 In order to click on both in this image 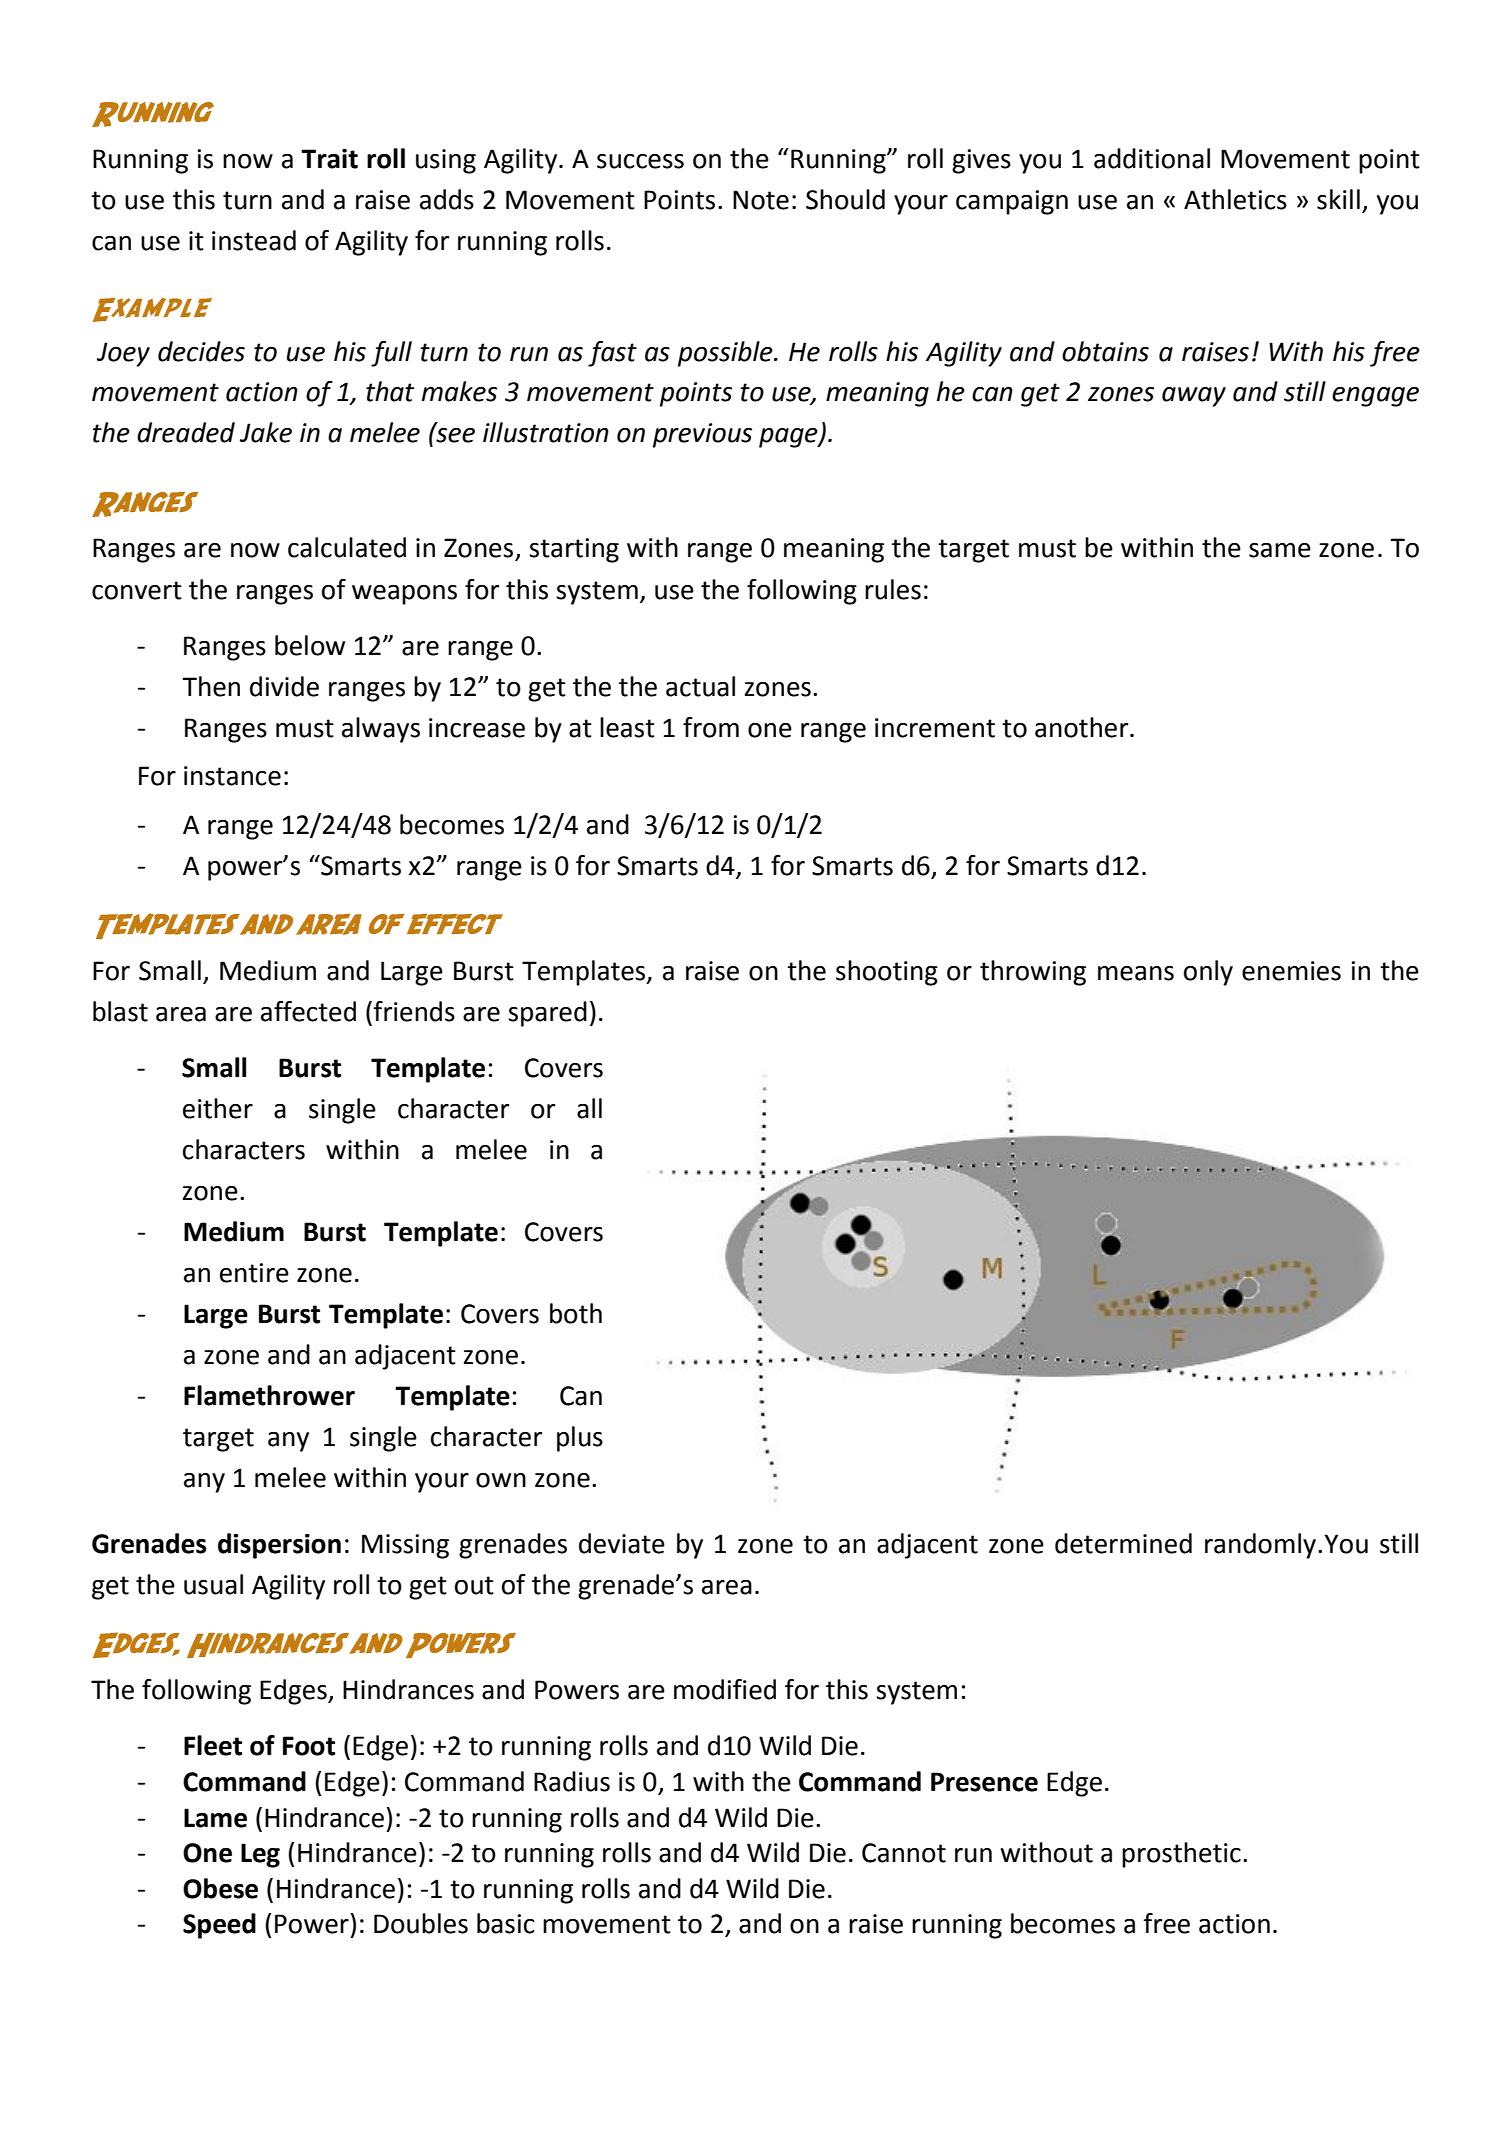, I will do `click(576, 1313)`.
